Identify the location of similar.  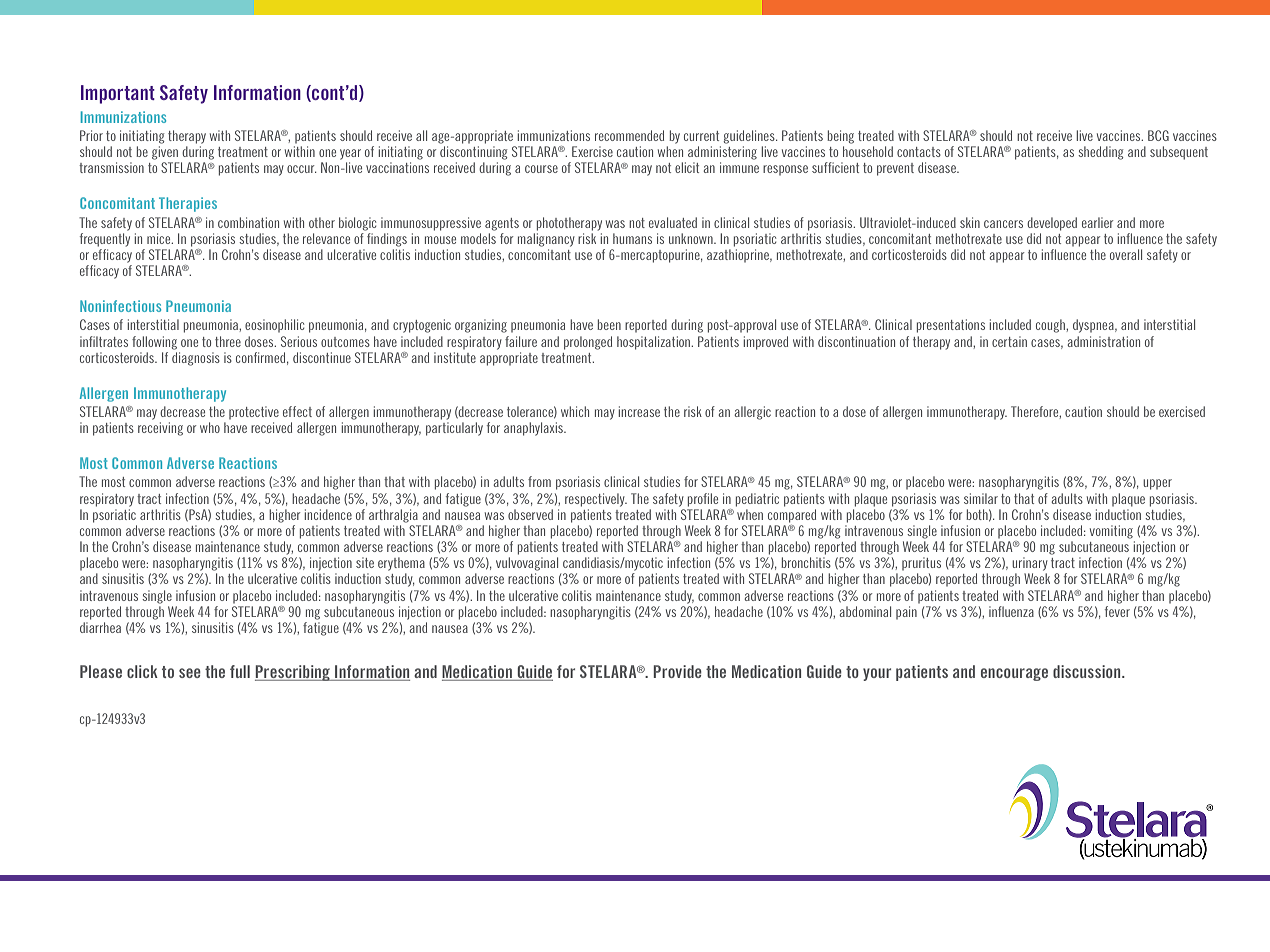
(981, 498).
